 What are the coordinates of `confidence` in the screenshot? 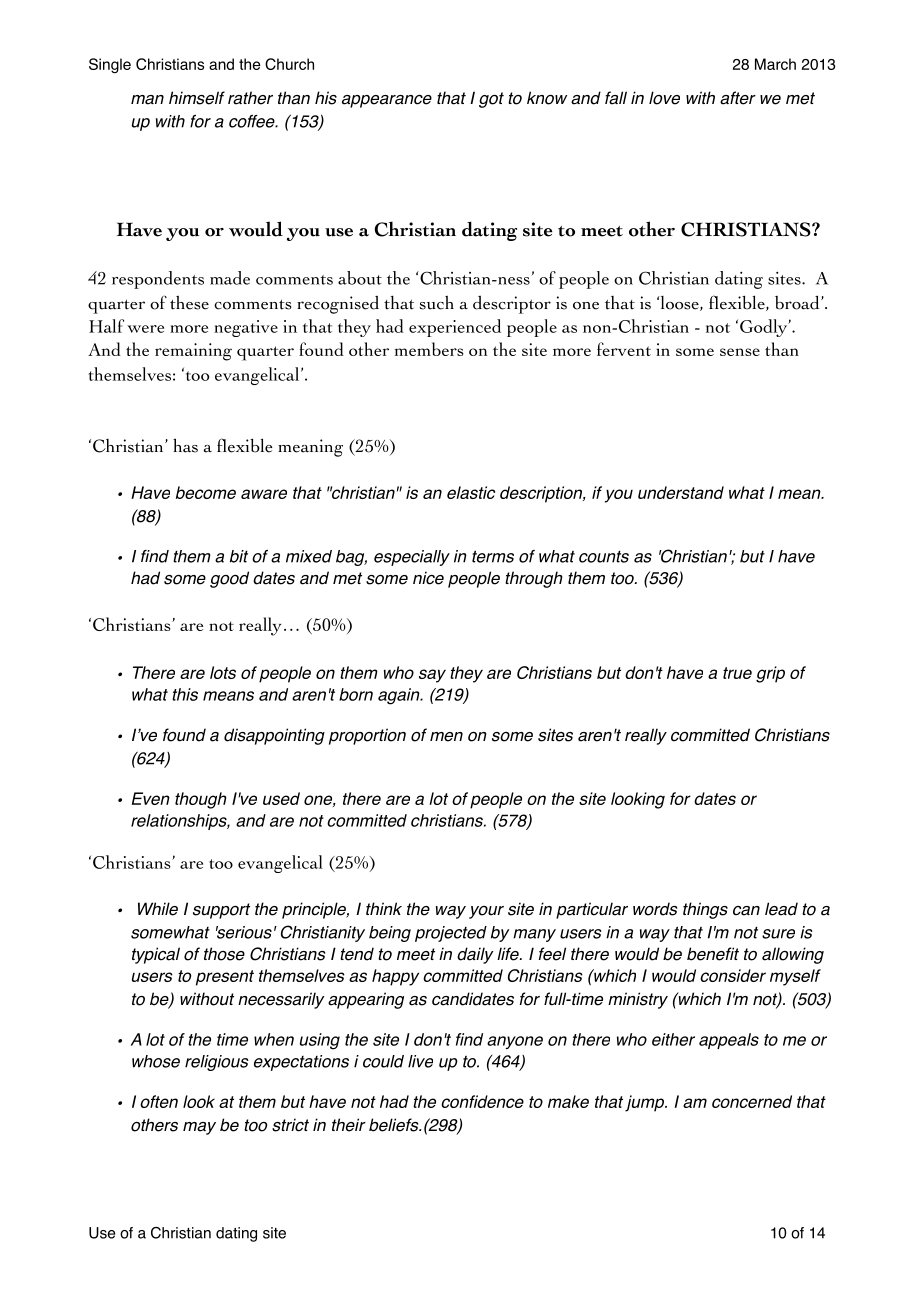 It's located at (482, 1101).
